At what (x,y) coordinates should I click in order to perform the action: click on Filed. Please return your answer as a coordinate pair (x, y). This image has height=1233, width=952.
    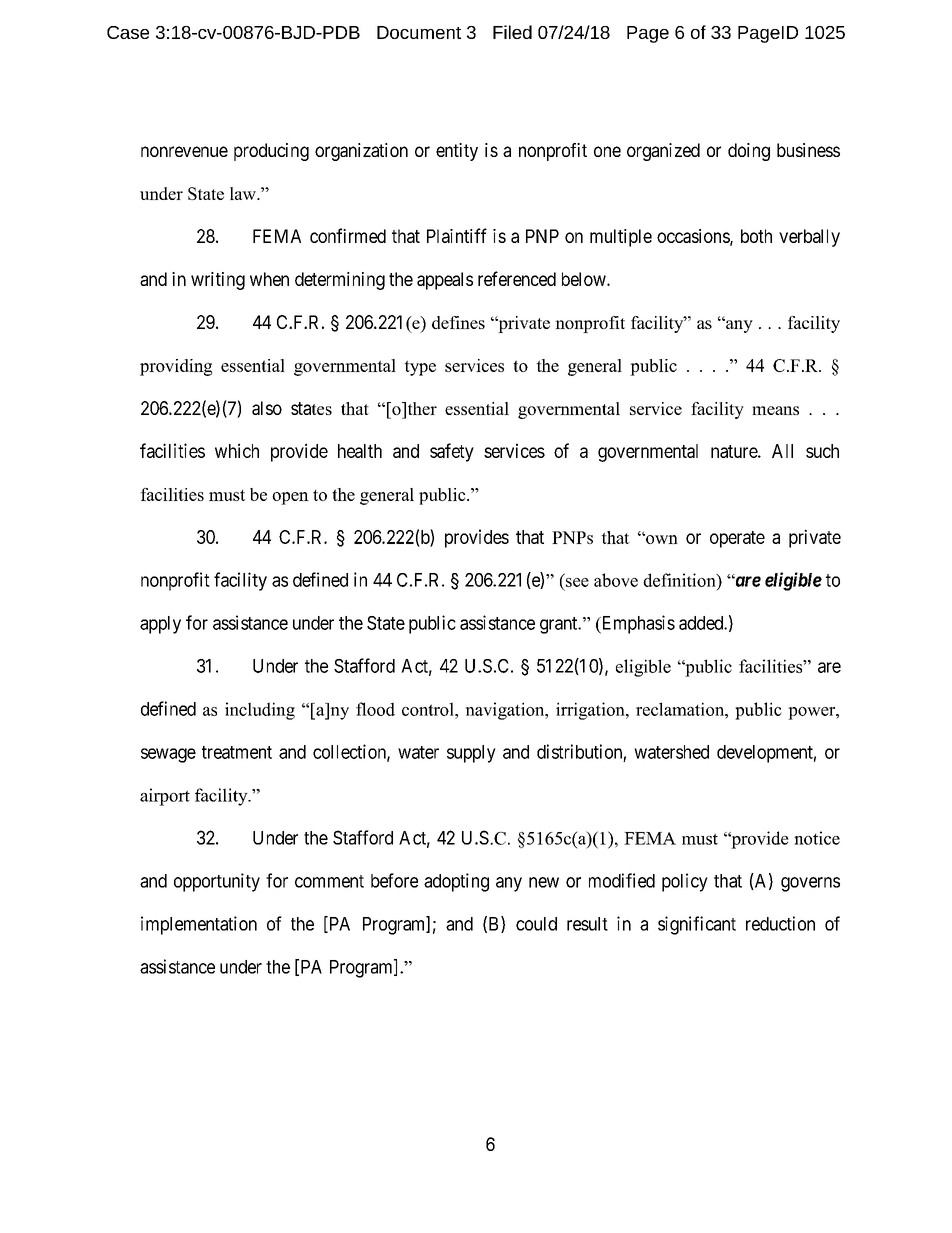
    Looking at the image, I should click on (512, 32).
